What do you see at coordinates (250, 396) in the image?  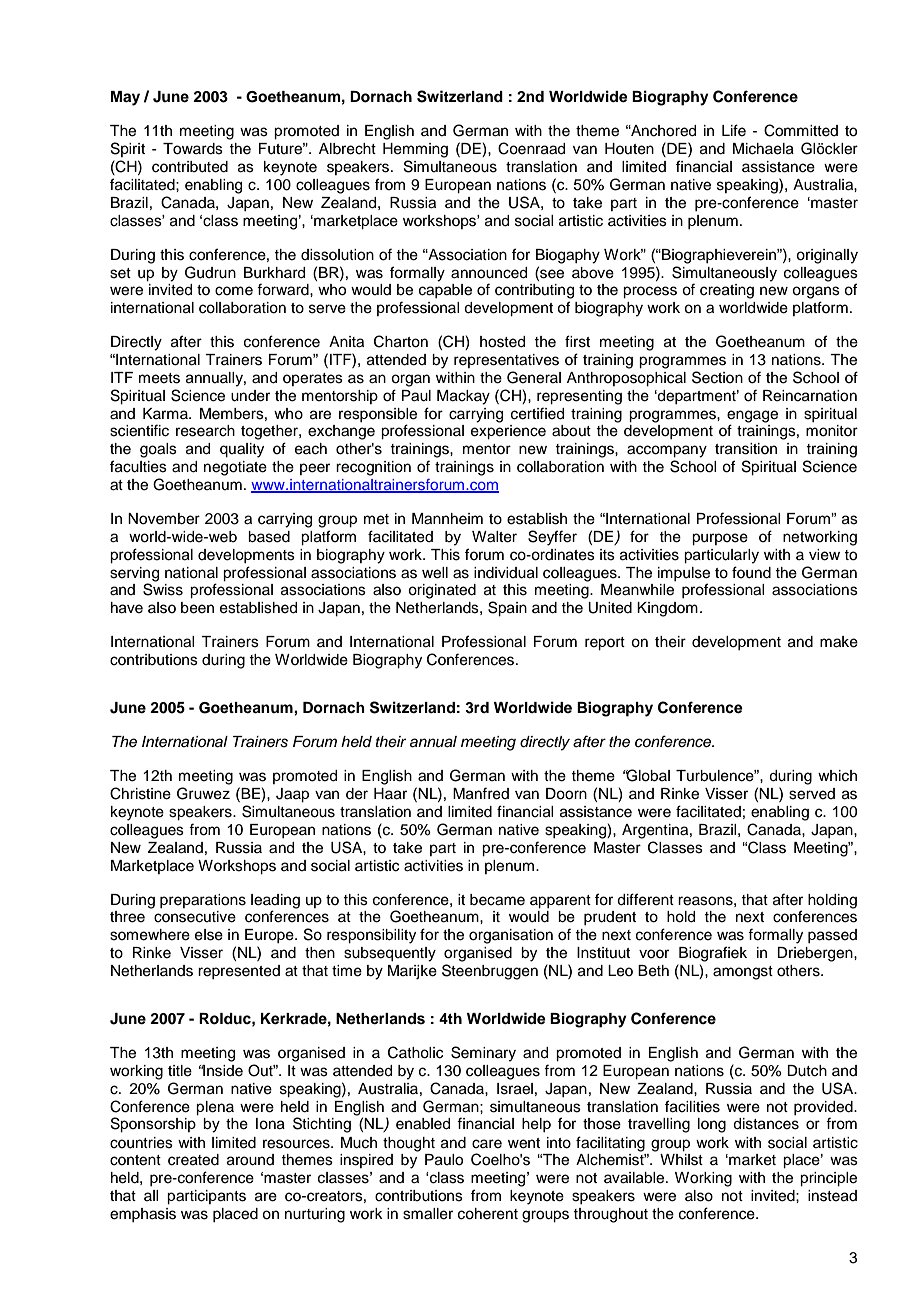 I see `under` at bounding box center [250, 396].
